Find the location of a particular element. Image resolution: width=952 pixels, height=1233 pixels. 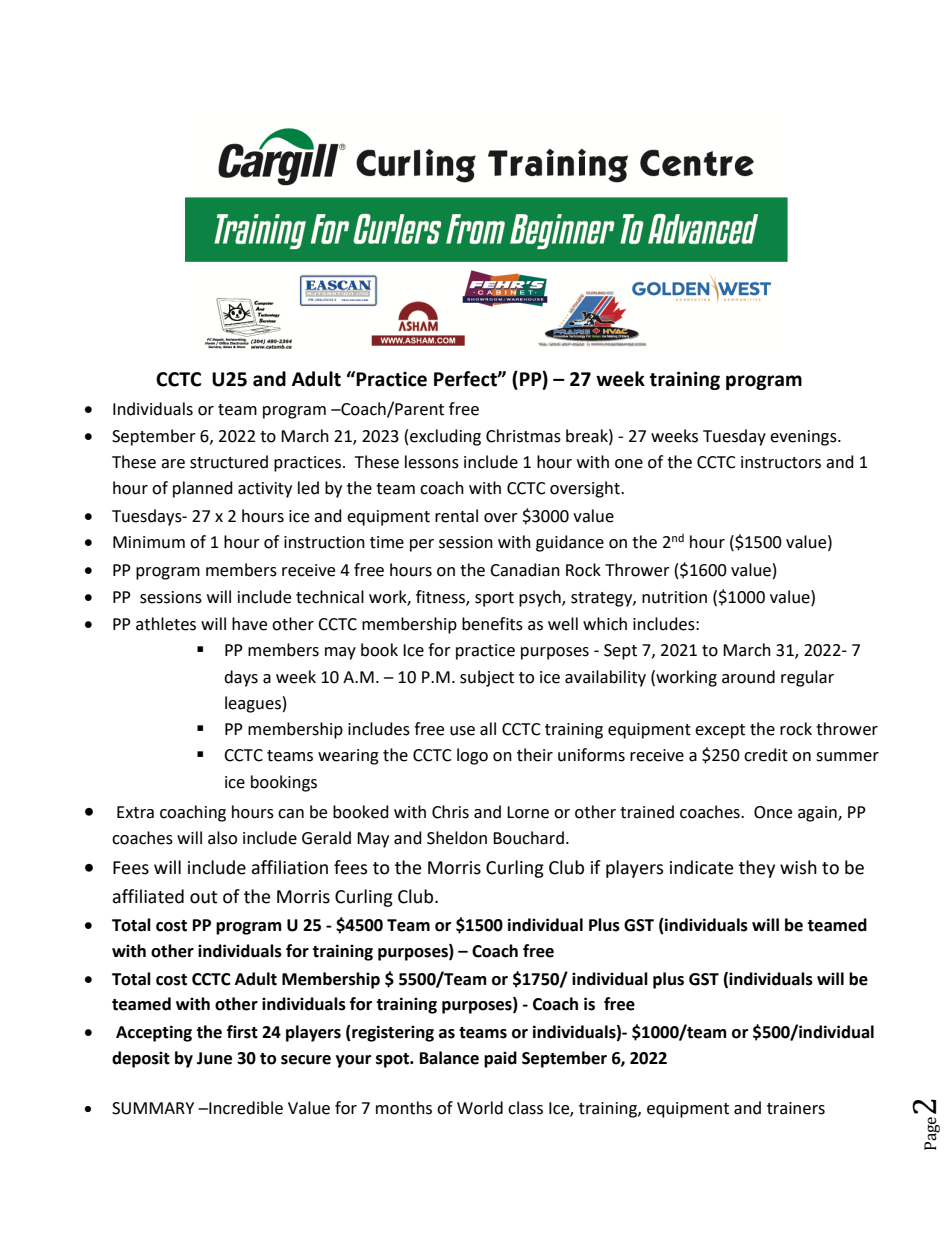

structured is located at coordinates (229, 462).
